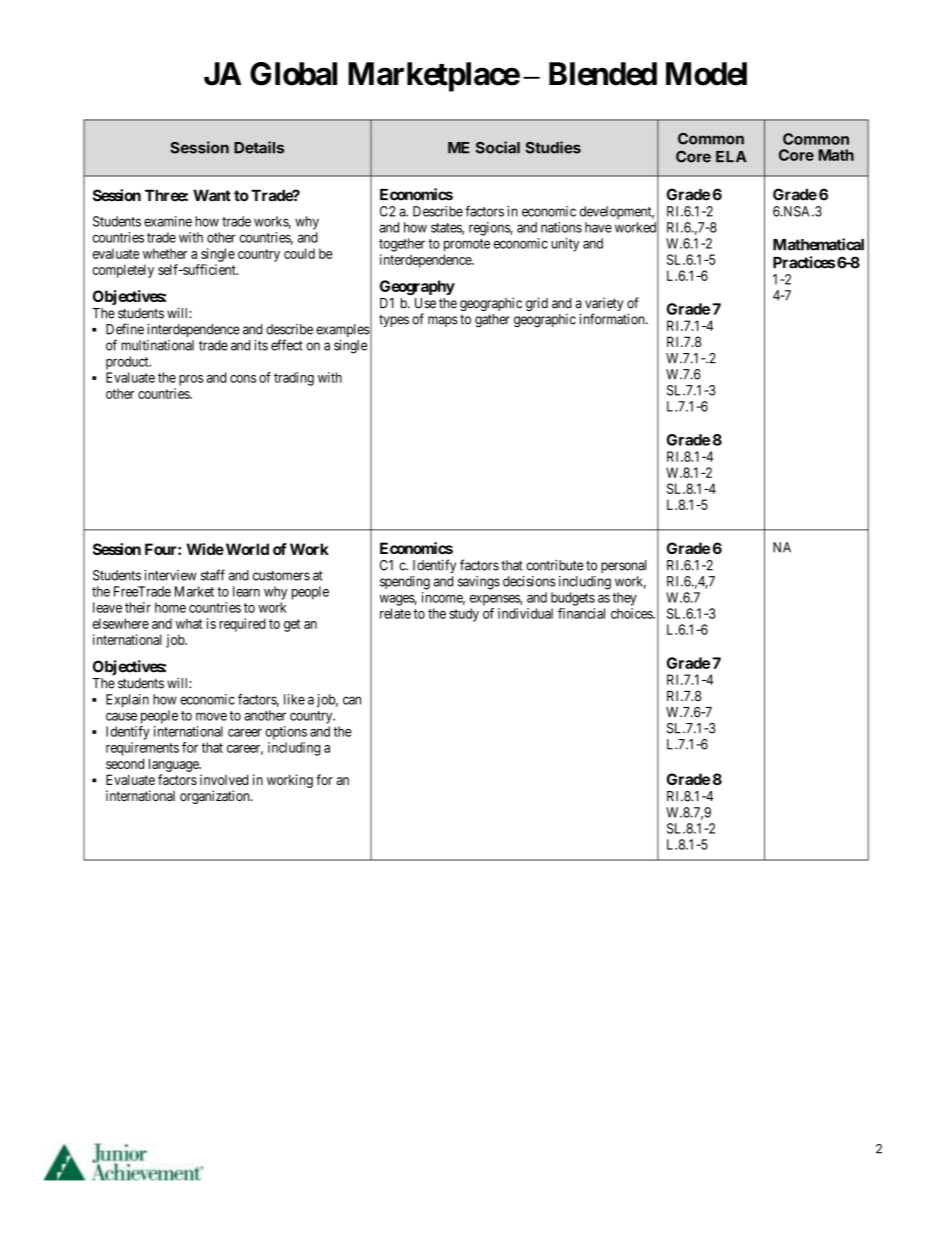 This page has height=1233, width=952. What do you see at coordinates (224, 779) in the page?
I see `involved` at bounding box center [224, 779].
